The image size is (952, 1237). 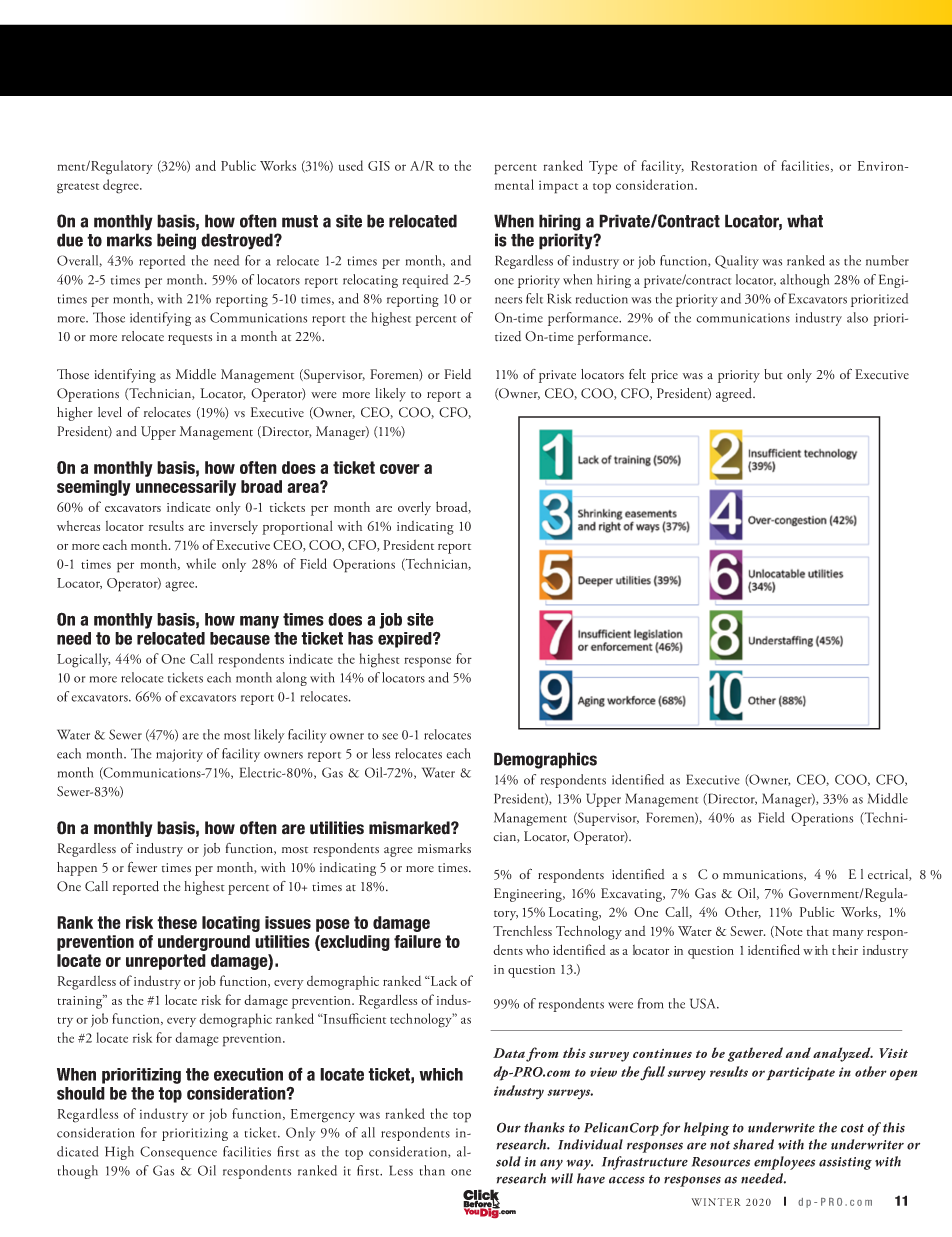 I want to click on Consequence, so click(x=178, y=1153).
